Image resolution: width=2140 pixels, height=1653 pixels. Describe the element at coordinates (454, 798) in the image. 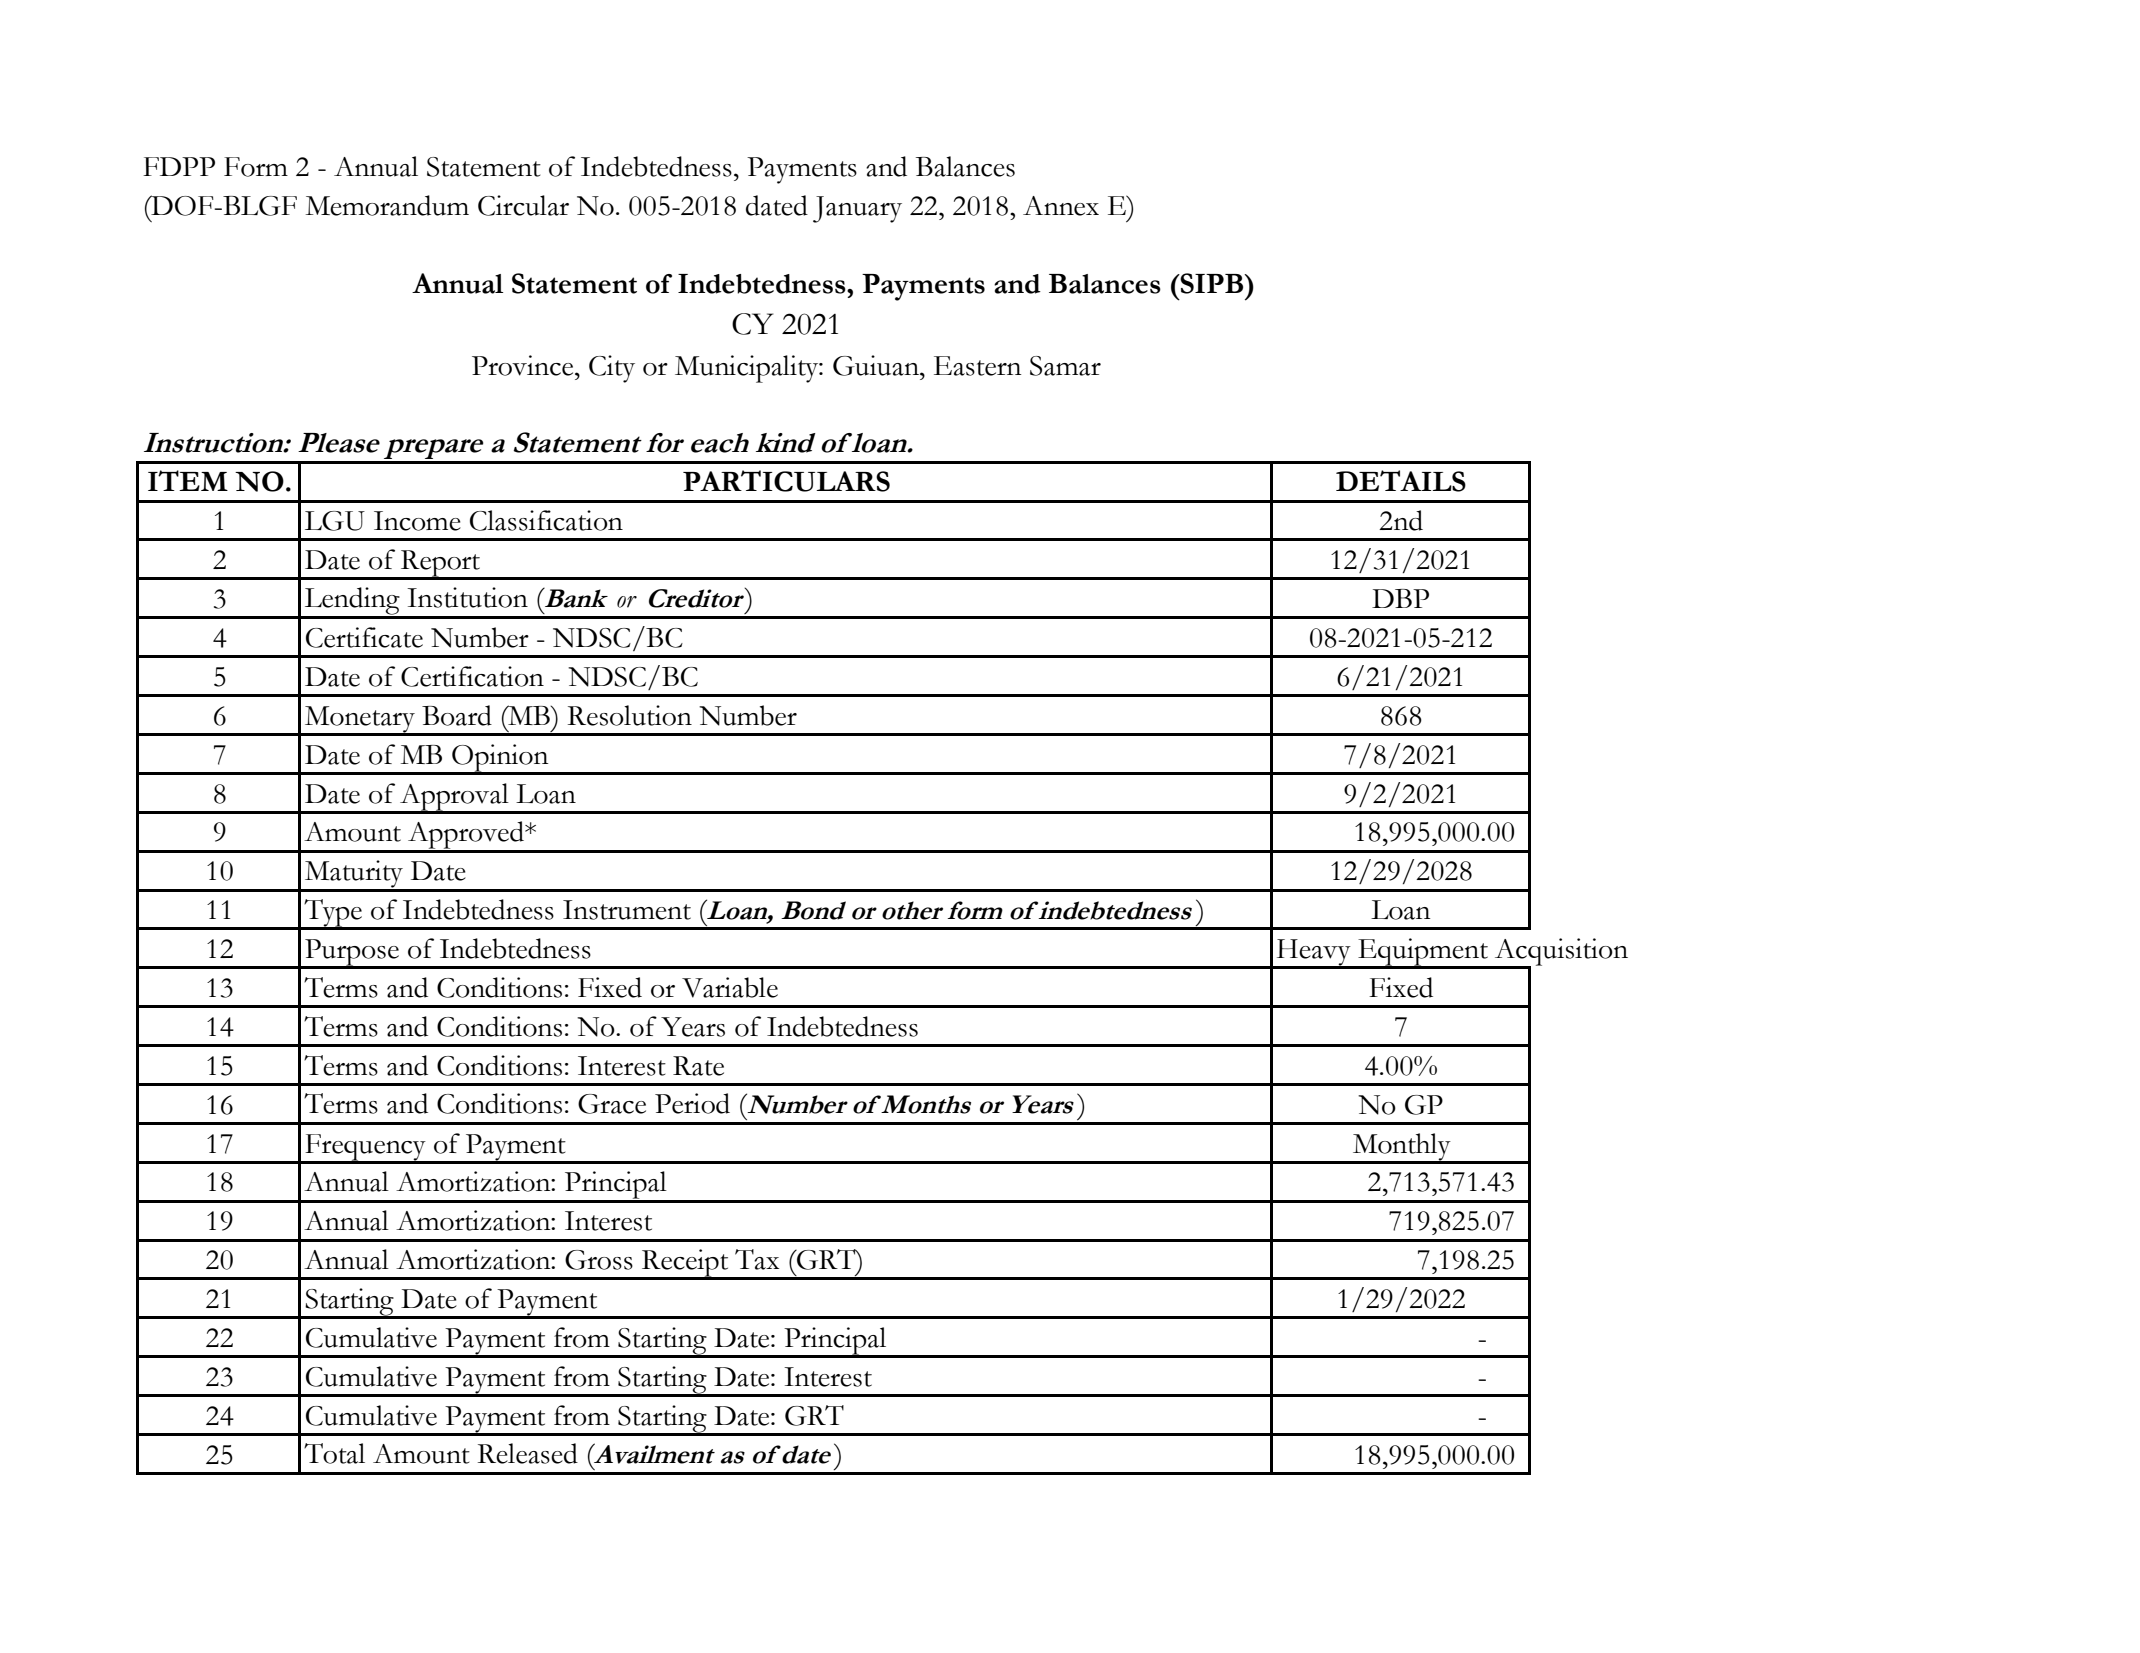

I see `Approval` at that location.
